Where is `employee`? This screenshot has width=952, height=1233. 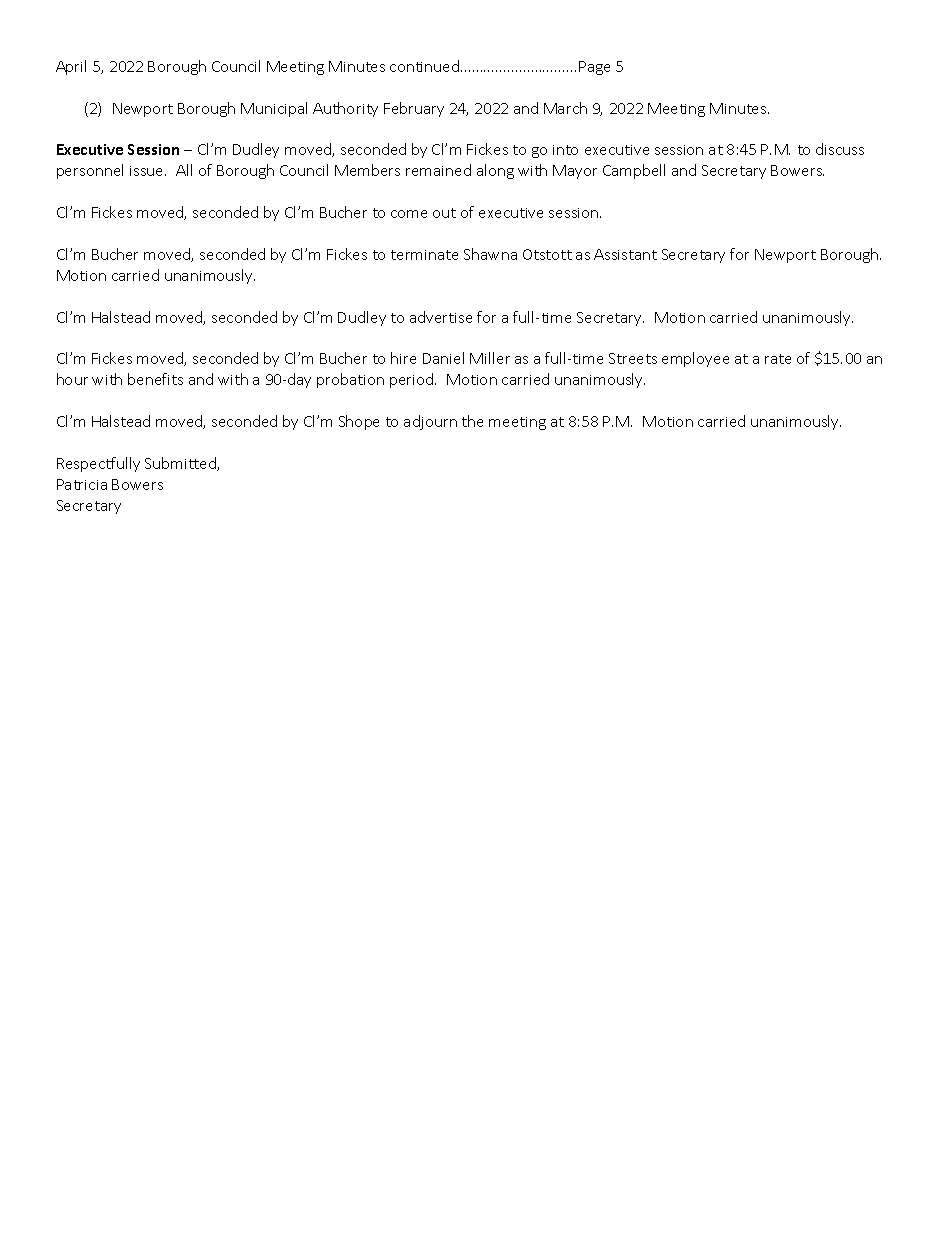
employee is located at coordinates (695, 359).
